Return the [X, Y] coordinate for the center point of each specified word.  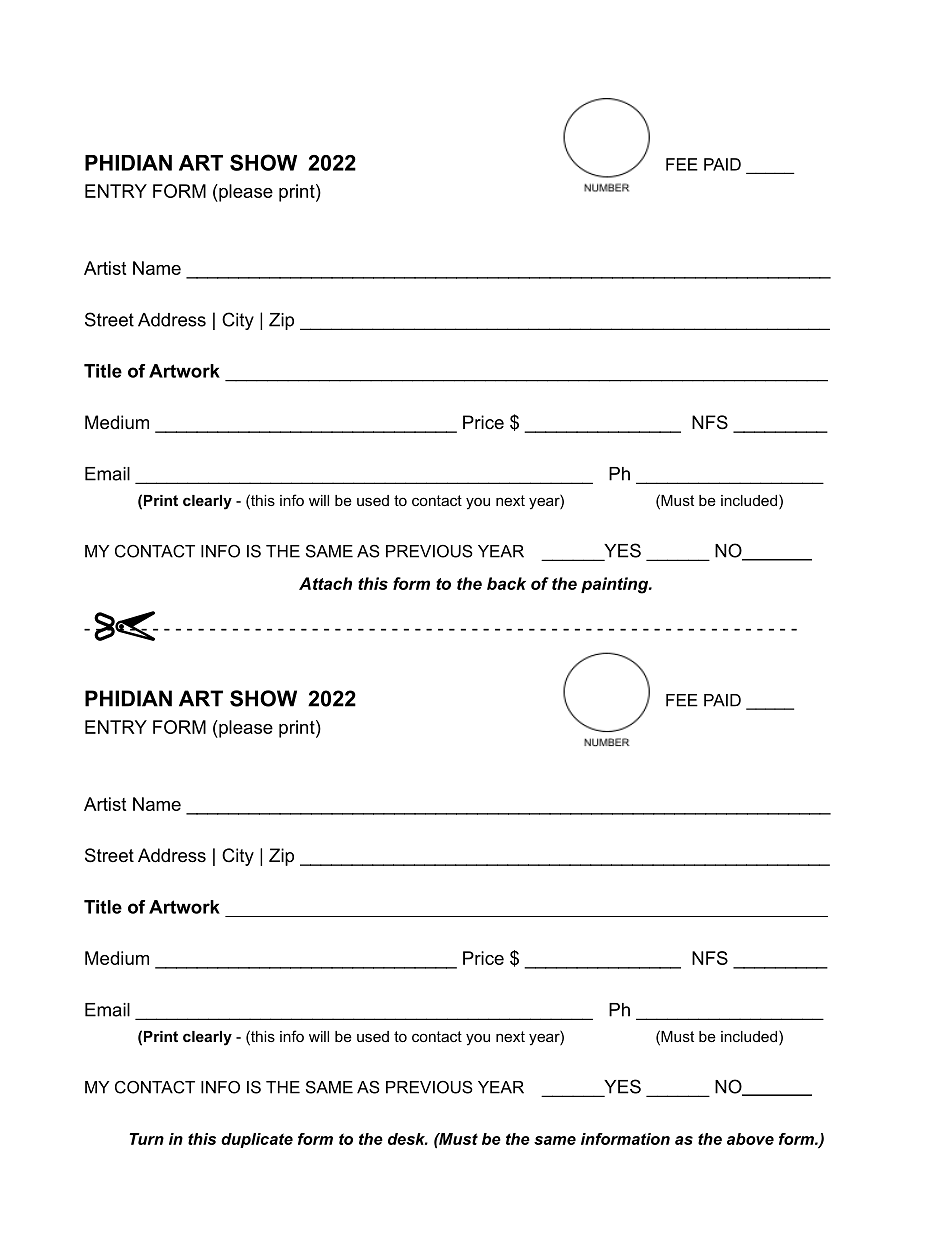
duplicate [257, 1140]
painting [616, 585]
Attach [325, 583]
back [506, 583]
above [750, 1139]
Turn [147, 1139]
